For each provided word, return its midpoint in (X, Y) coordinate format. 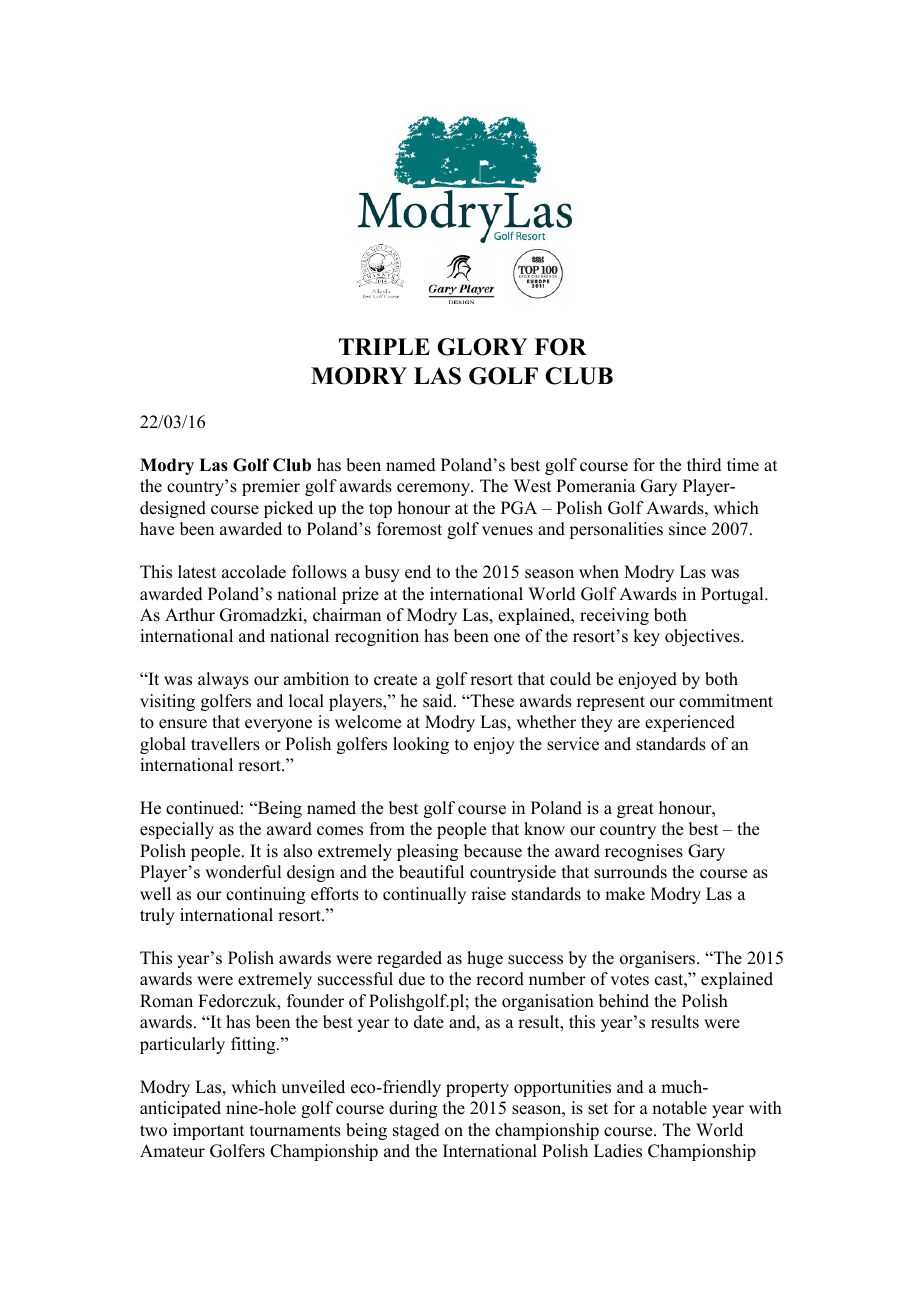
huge (485, 959)
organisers (659, 959)
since (687, 529)
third (704, 465)
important (208, 1131)
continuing (265, 895)
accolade (254, 572)
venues (507, 531)
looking (421, 745)
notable (679, 1108)
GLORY (482, 347)
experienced (690, 723)
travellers (225, 744)
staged (416, 1131)
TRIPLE (384, 346)
